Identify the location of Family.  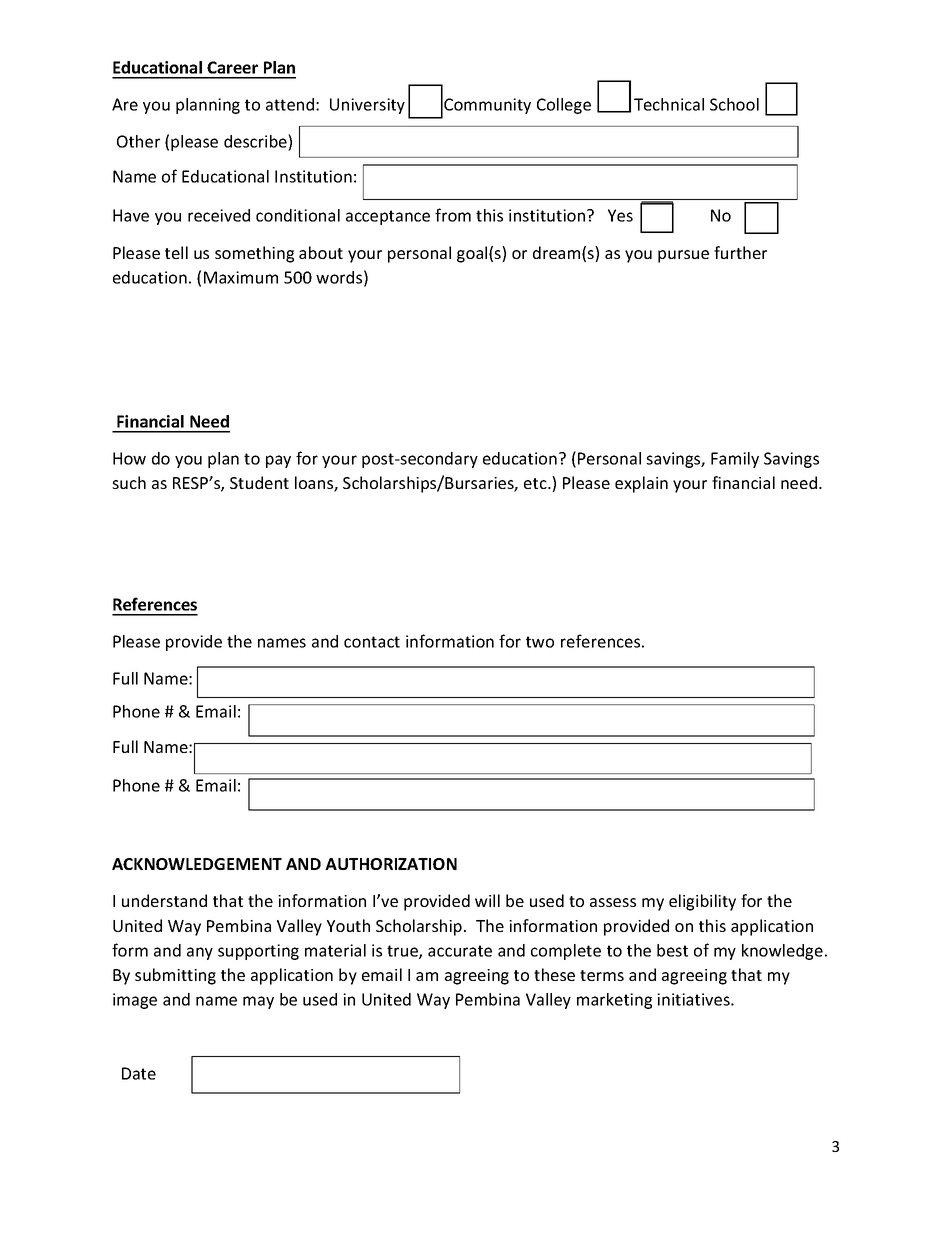
(735, 460).
